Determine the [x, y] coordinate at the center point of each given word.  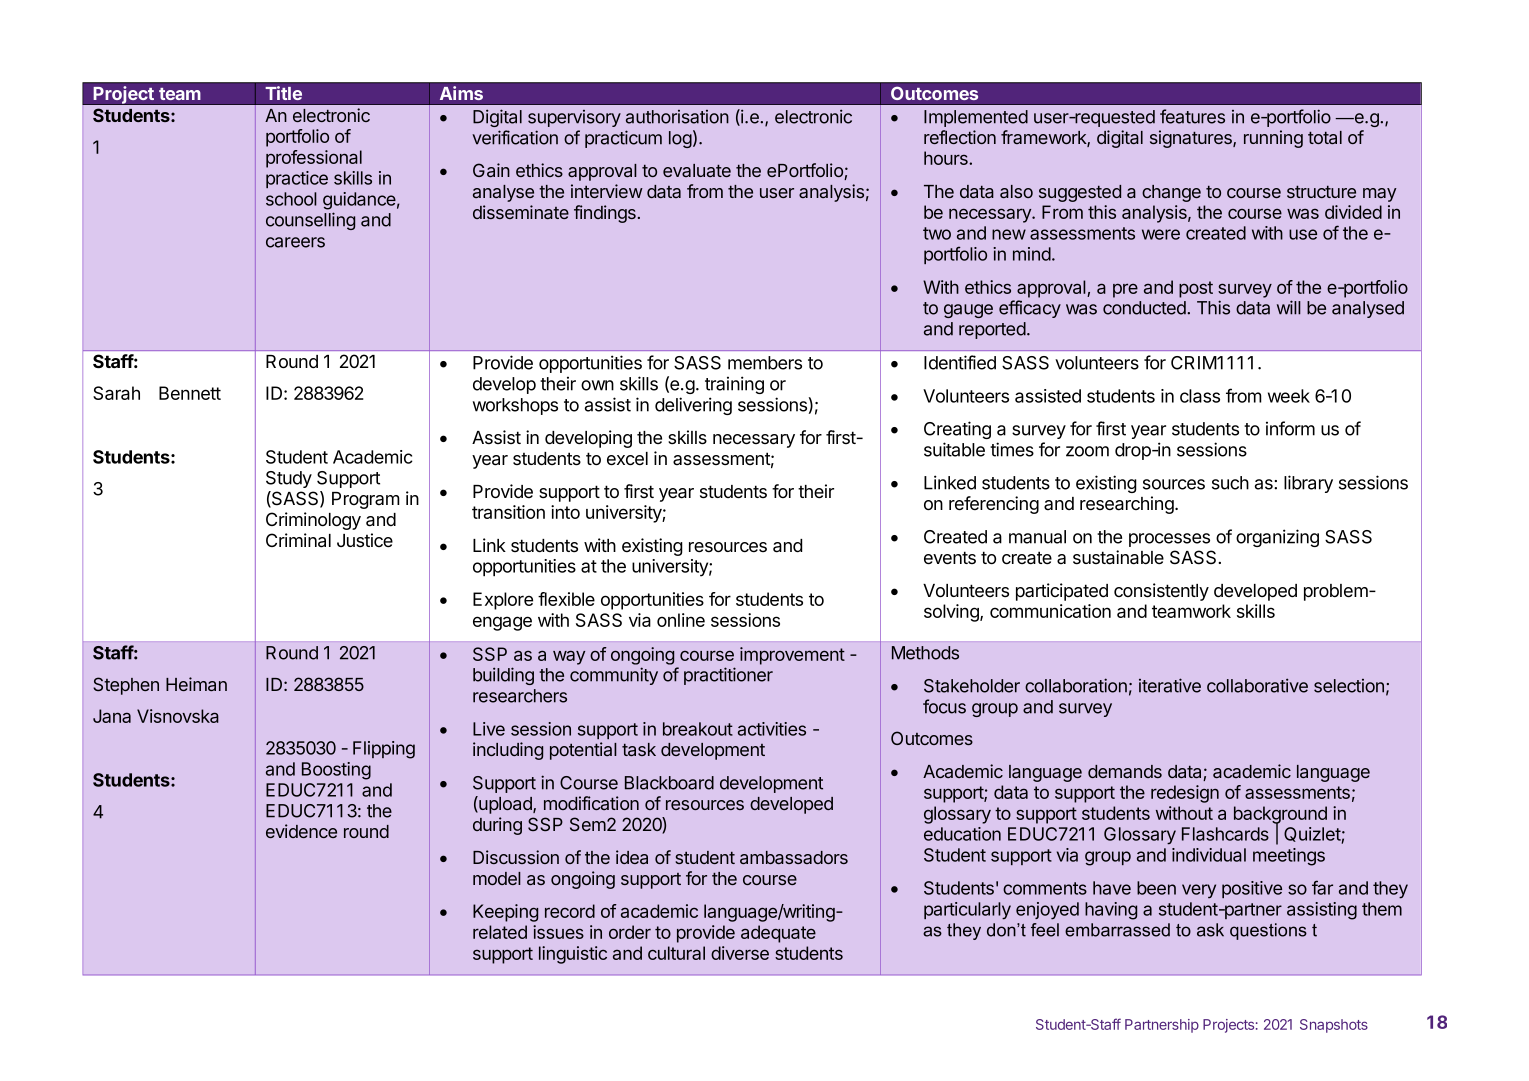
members [765, 363]
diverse [740, 953]
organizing [1277, 538]
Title [283, 93]
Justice [365, 540]
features [1192, 116]
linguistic [573, 955]
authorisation [677, 117]
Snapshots [1334, 1026]
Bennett [190, 393]
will [1289, 307]
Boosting [336, 771]
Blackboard [669, 783]
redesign [1185, 794]
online [681, 620]
